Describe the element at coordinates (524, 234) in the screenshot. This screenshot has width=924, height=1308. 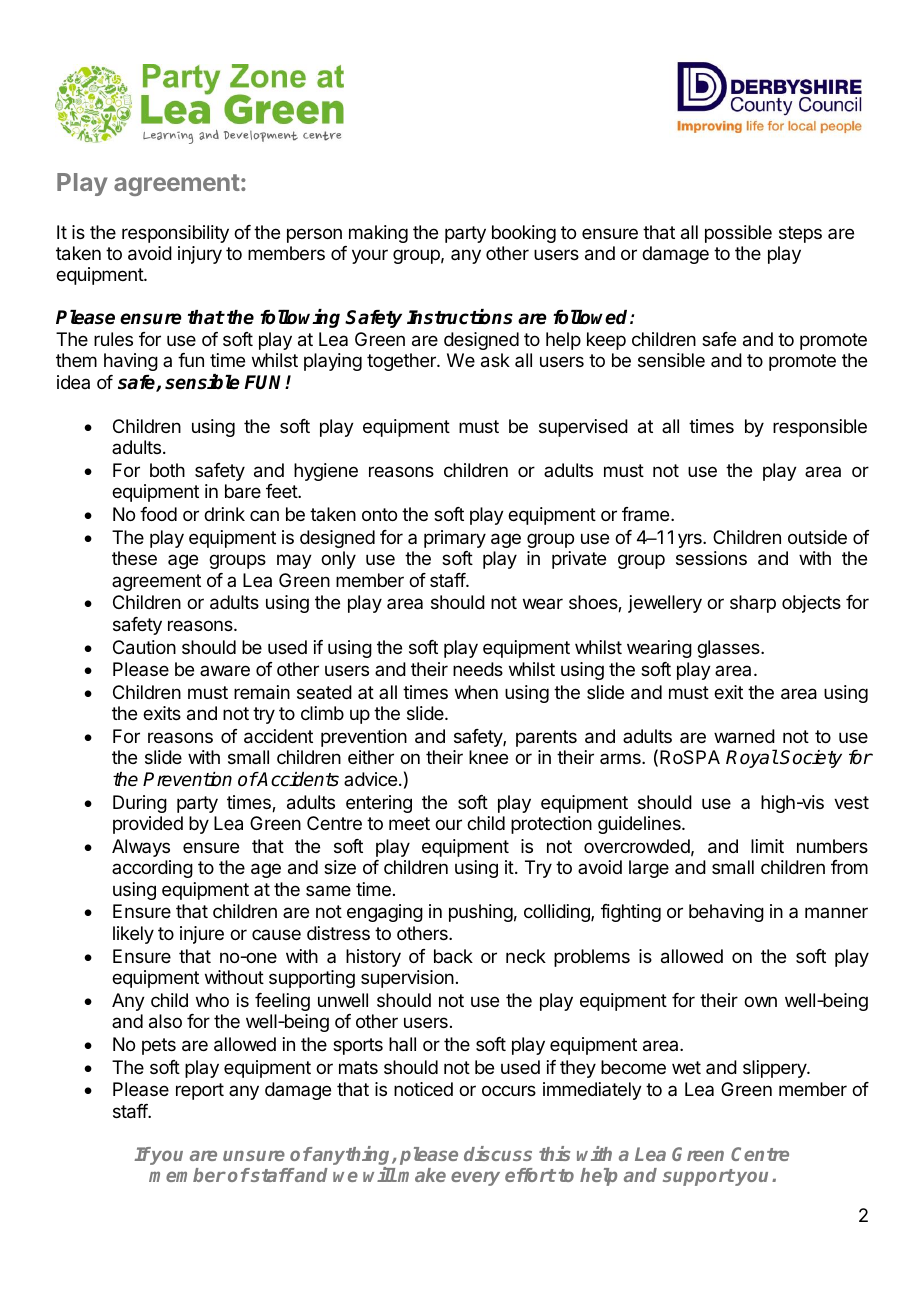
I see `booking` at that location.
